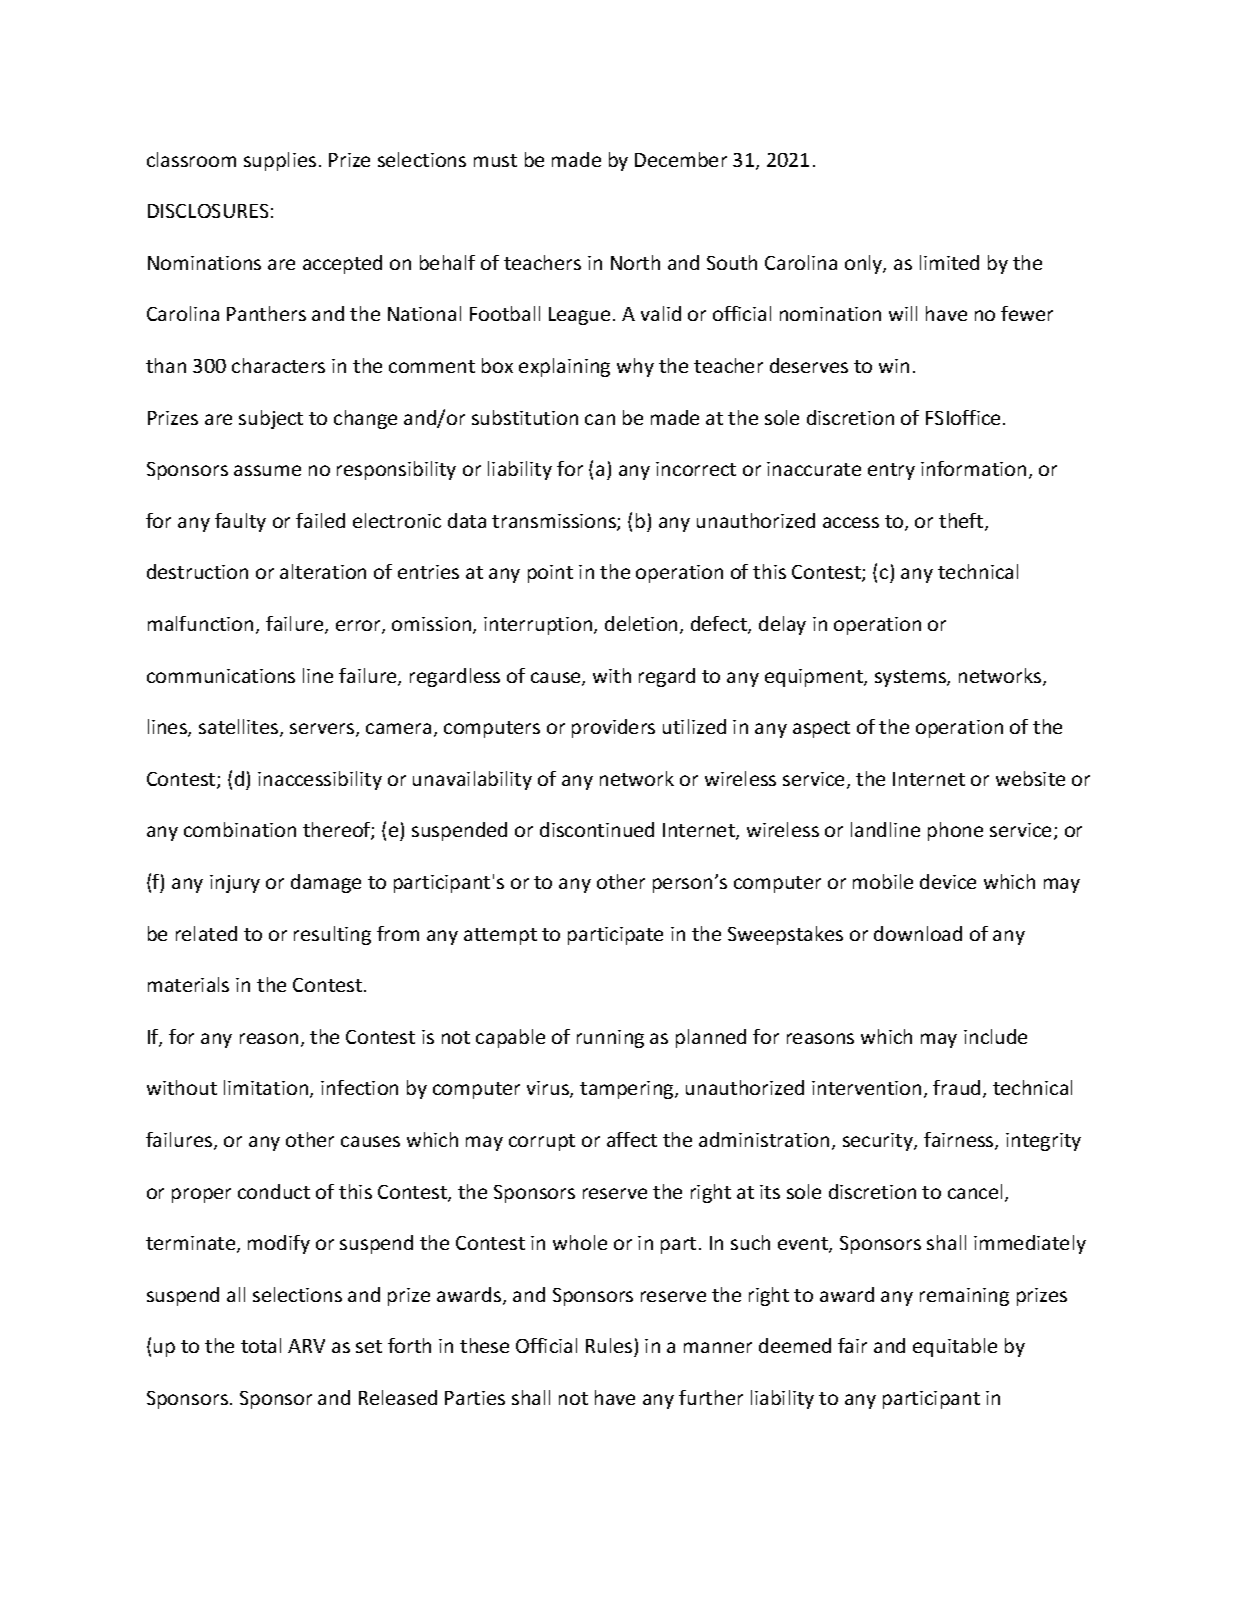  Describe the element at coordinates (550, 574) in the screenshot. I see `point` at that location.
